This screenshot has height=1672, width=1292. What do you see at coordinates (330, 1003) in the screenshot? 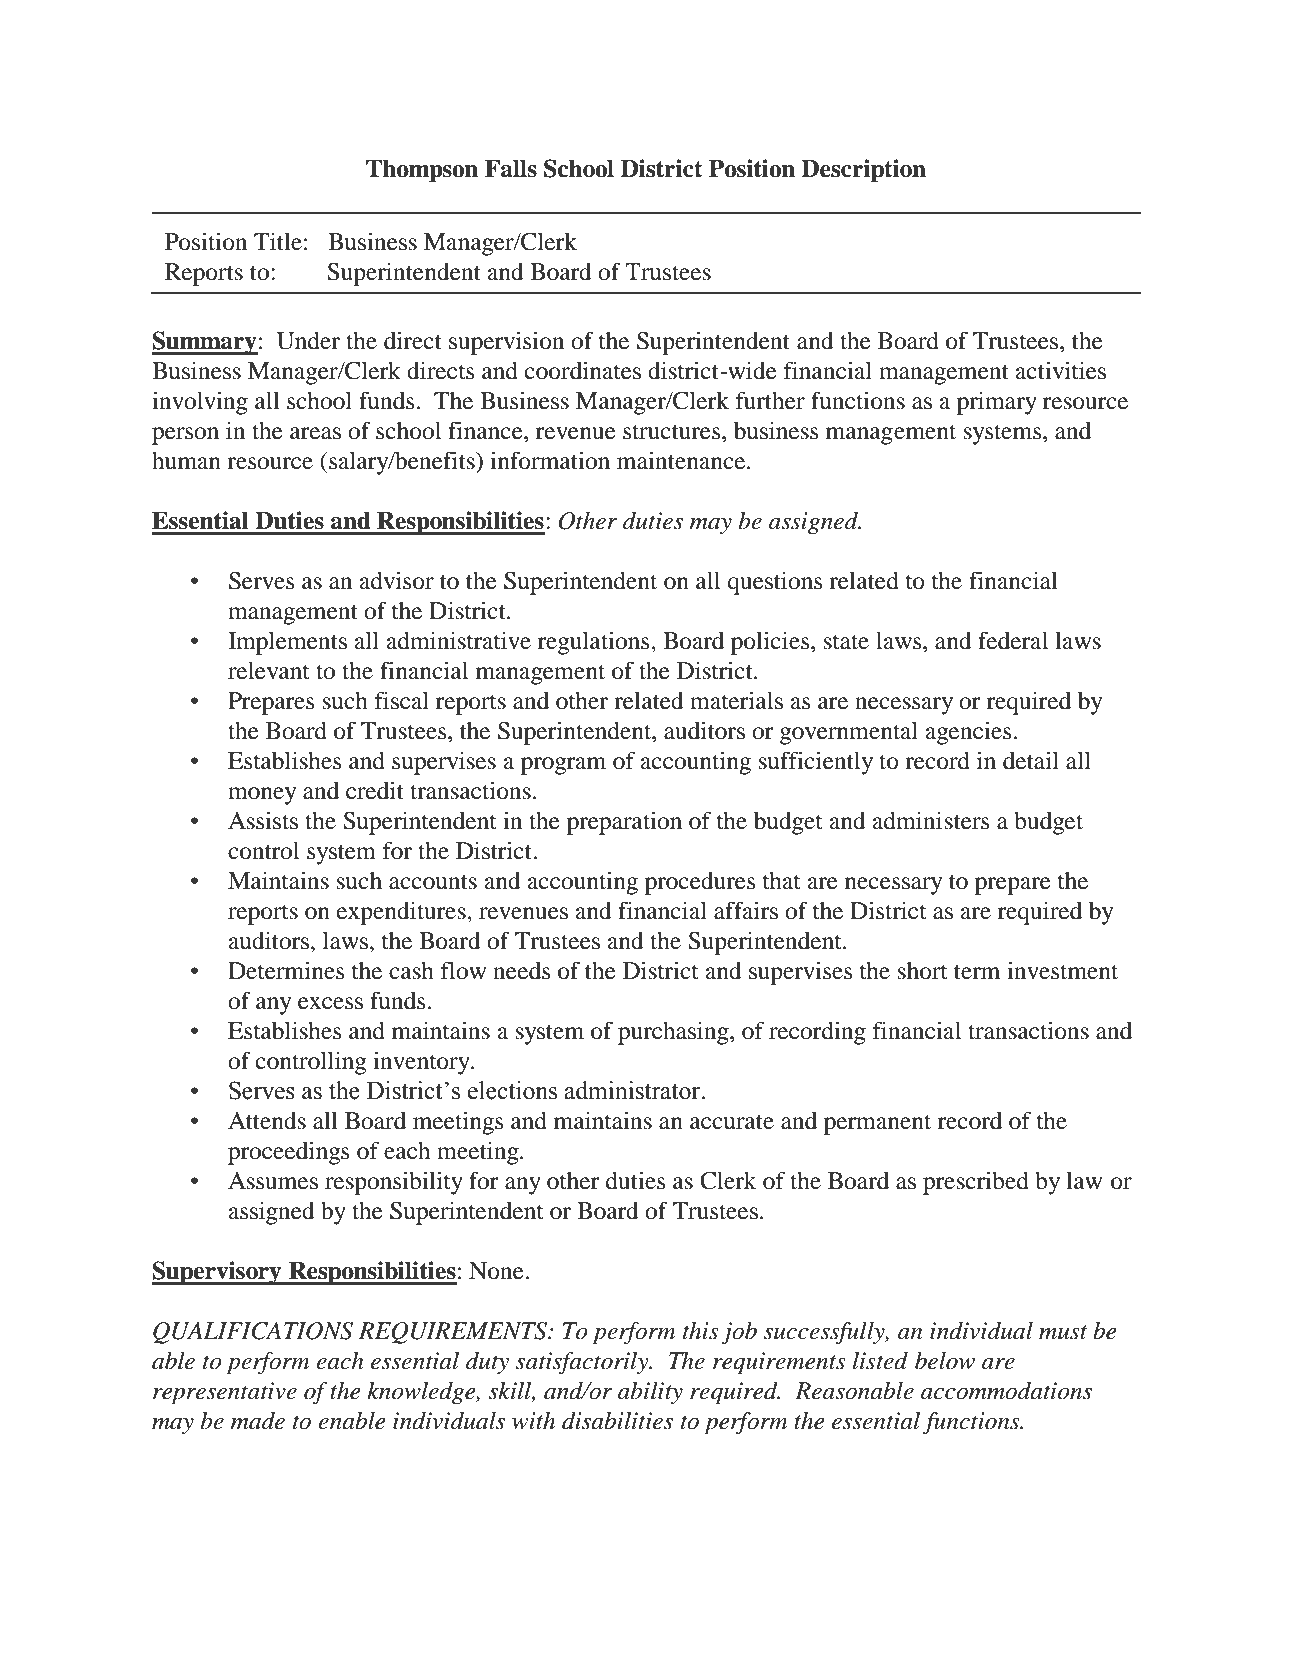
I see `excess` at bounding box center [330, 1003].
